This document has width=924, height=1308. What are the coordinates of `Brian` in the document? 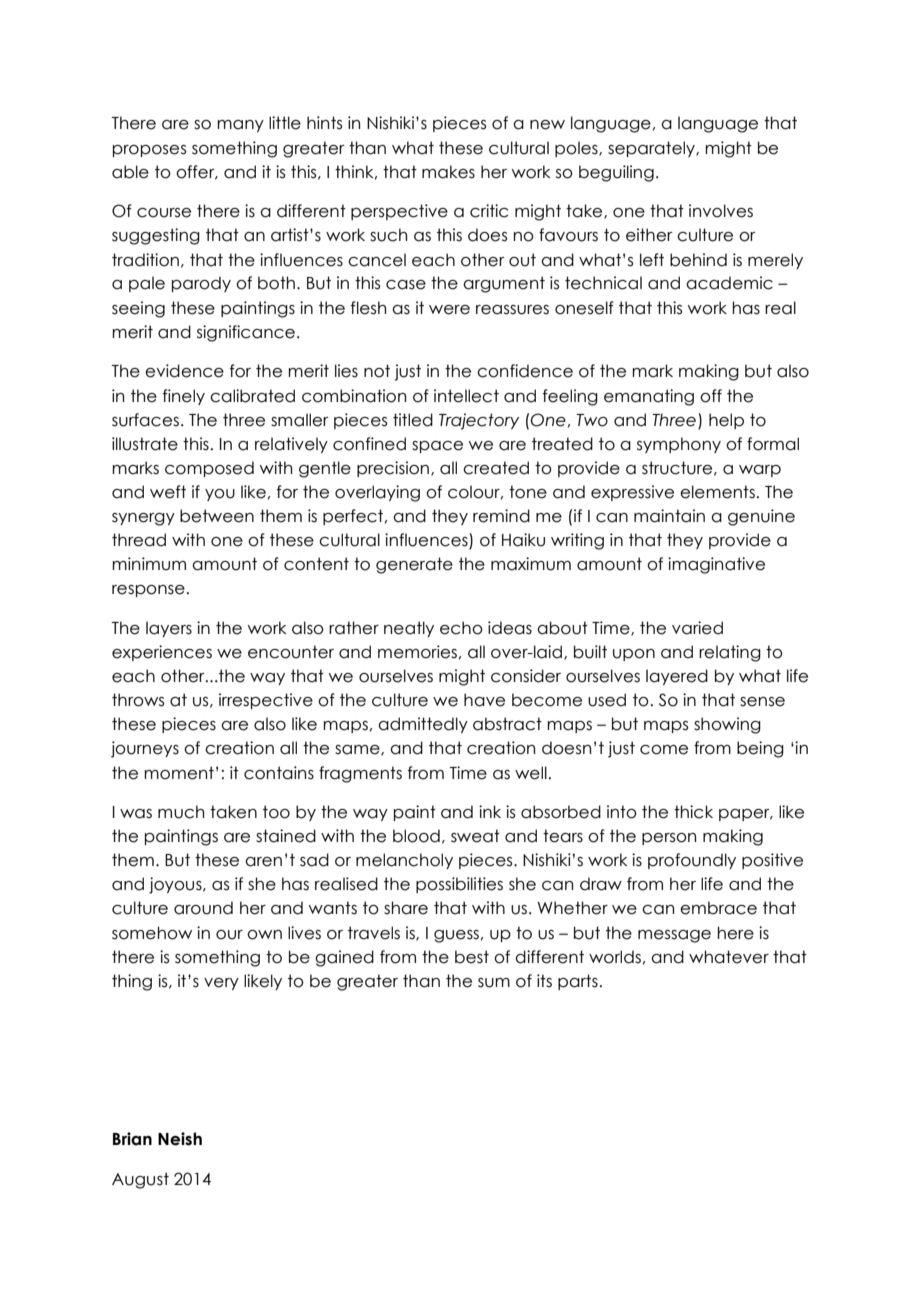 It's located at (132, 1139).
